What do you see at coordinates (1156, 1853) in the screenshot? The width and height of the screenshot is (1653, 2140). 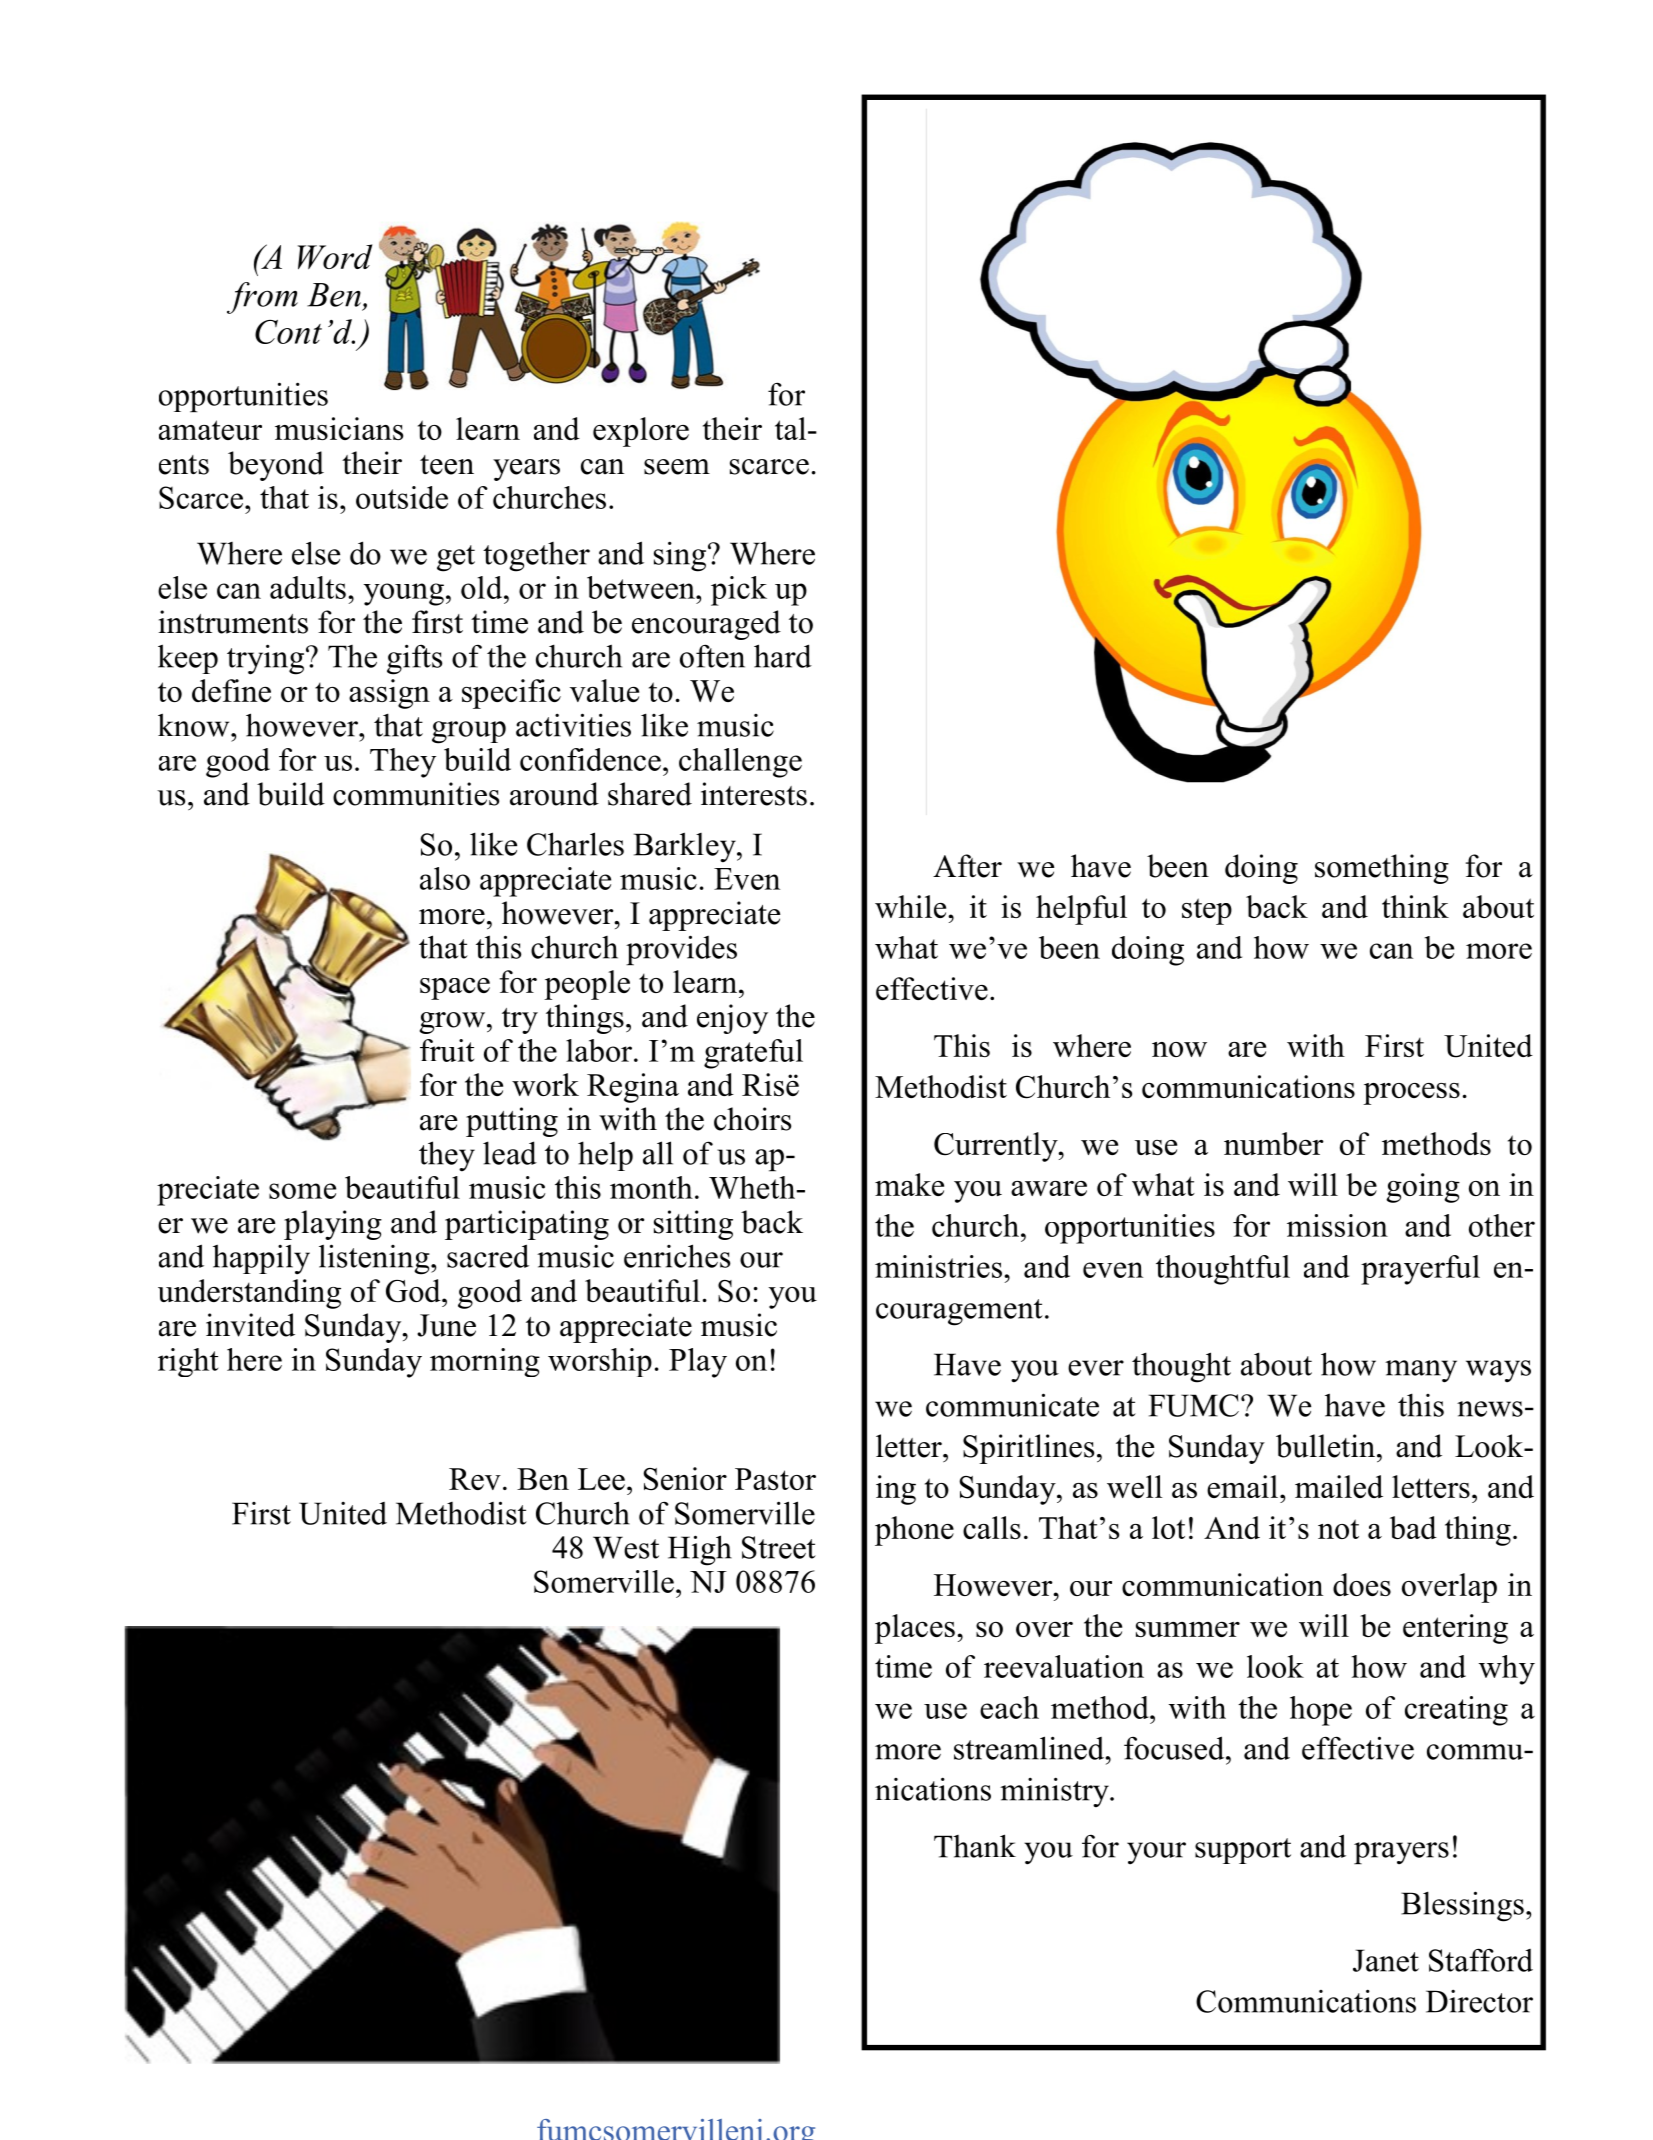 I see `your` at bounding box center [1156, 1853].
